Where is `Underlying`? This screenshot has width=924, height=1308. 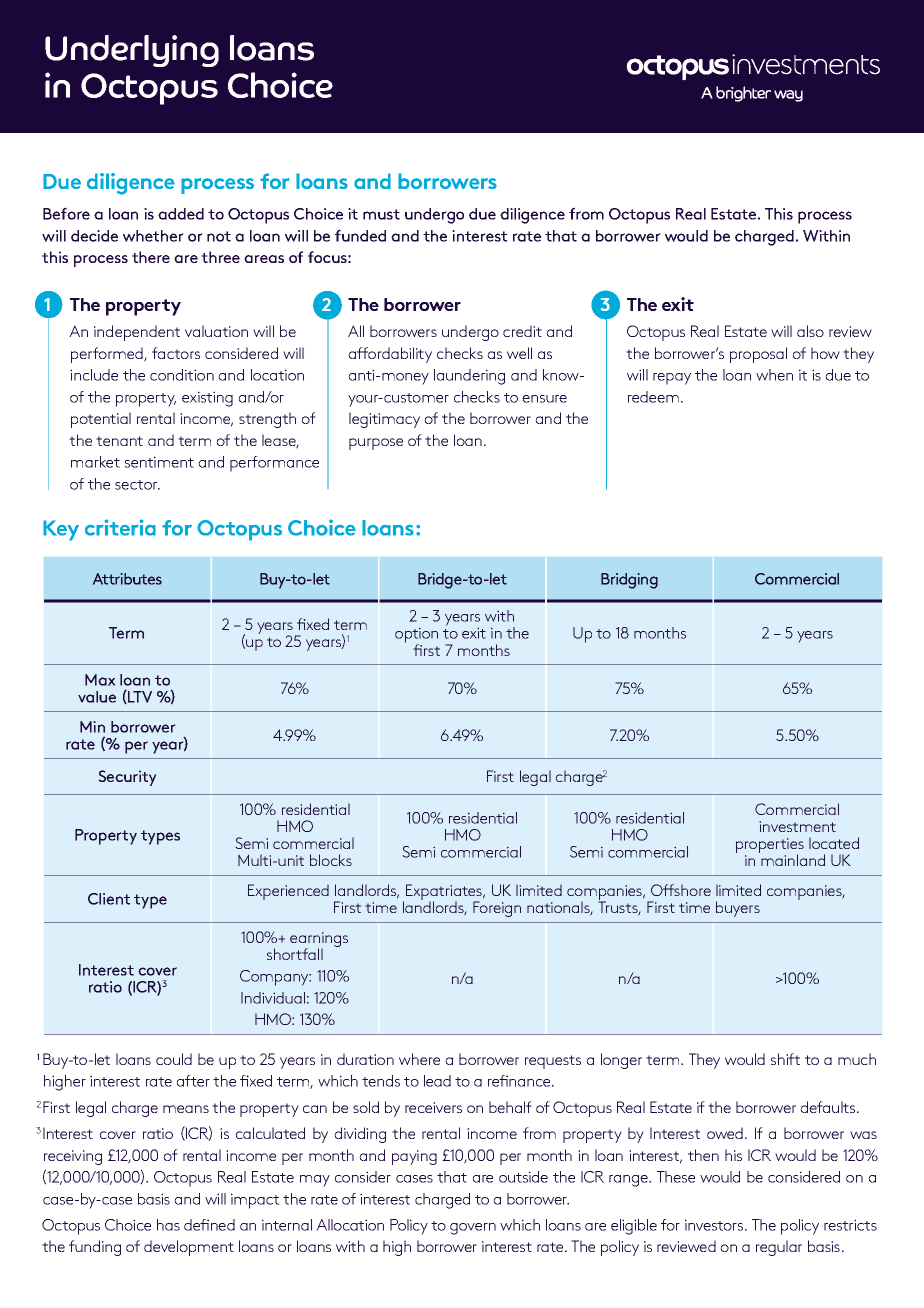 Underlying is located at coordinates (132, 51).
